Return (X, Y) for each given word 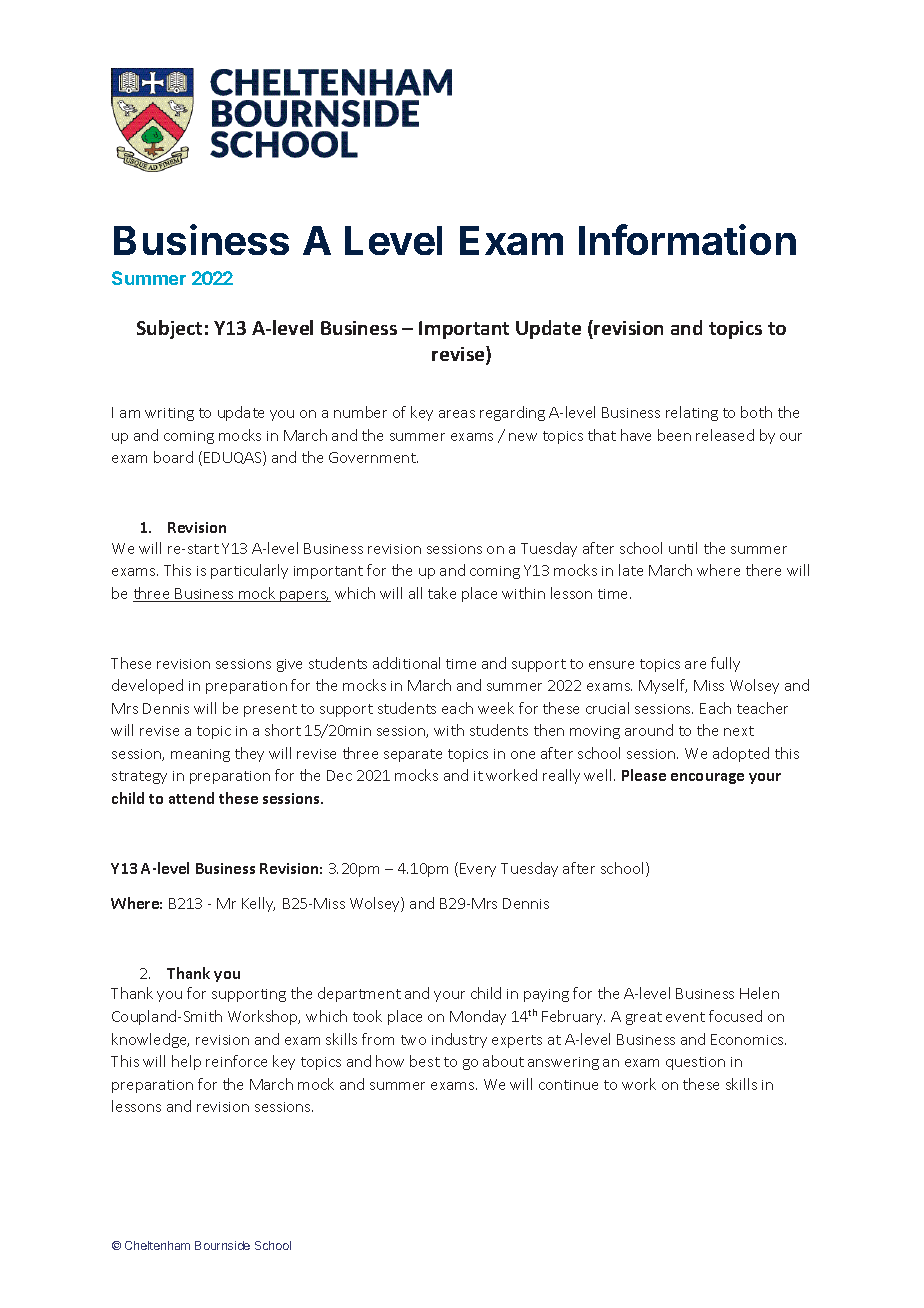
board (173, 457)
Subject (169, 329)
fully (725, 664)
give (289, 665)
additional (406, 663)
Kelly (258, 904)
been (674, 435)
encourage (707, 778)
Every (478, 870)
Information (687, 239)
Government (373, 457)
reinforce (236, 1061)
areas (457, 414)
